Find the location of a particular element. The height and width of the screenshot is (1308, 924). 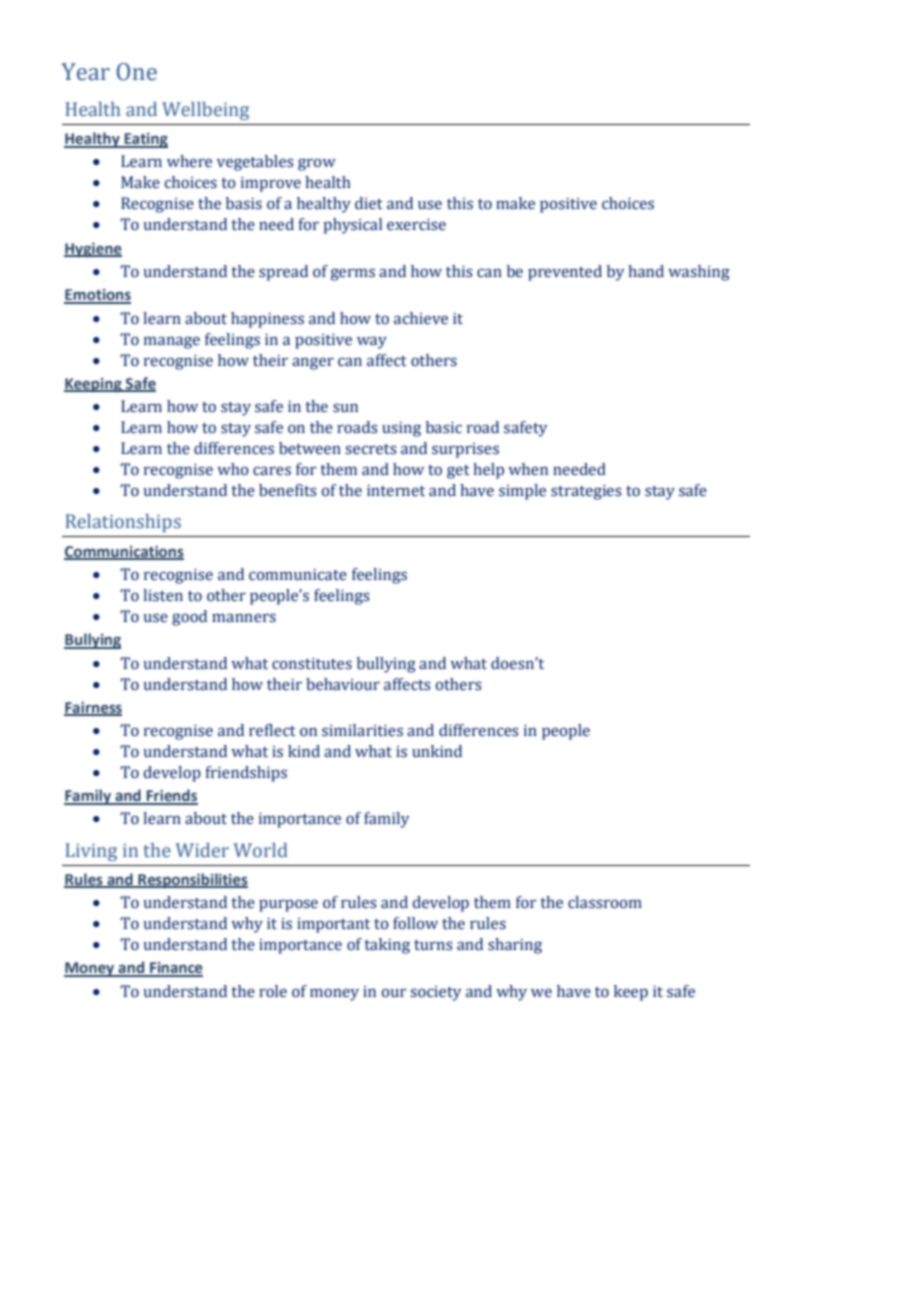

similarities is located at coordinates (362, 730).
